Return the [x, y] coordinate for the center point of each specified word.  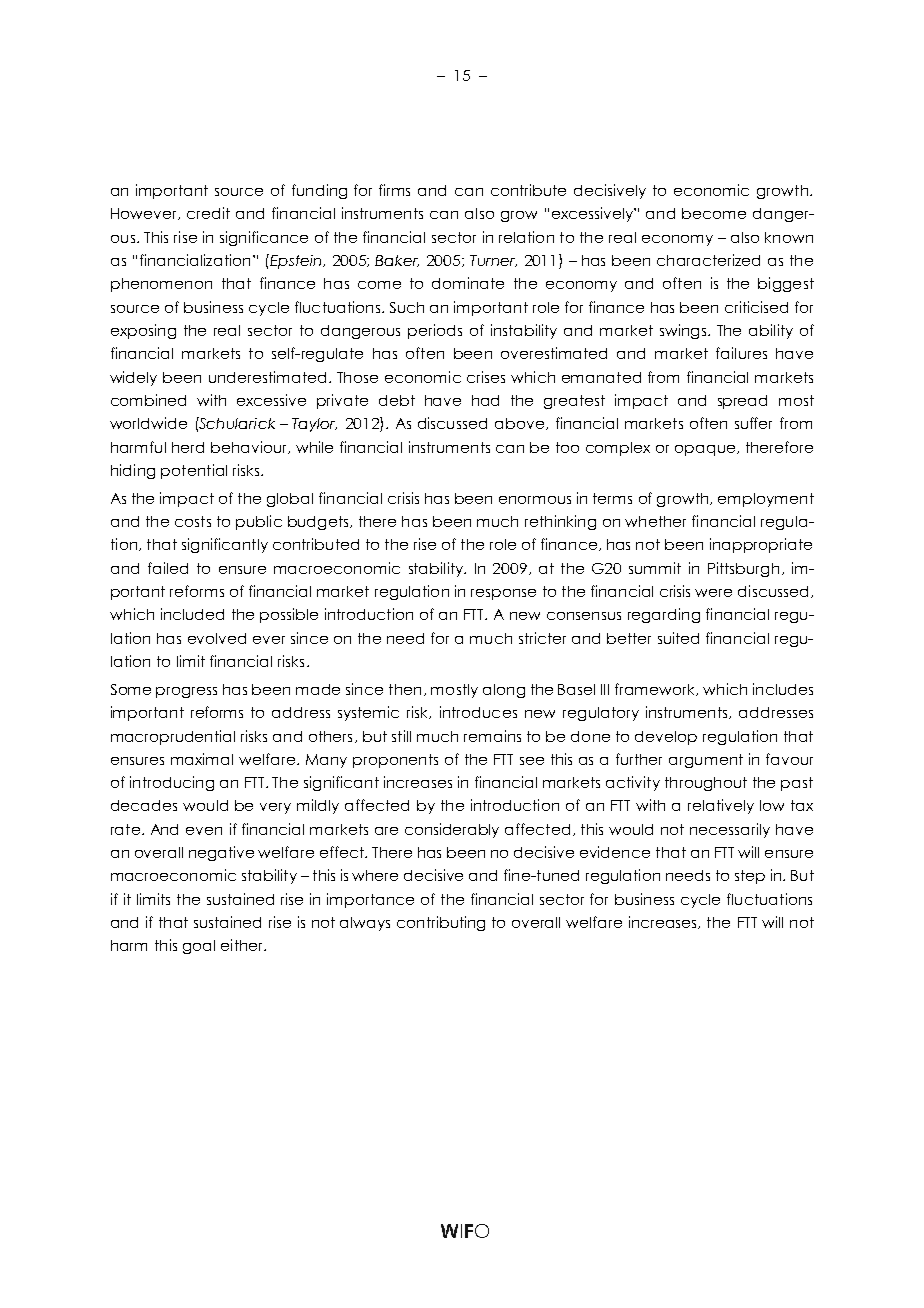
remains [492, 736]
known [789, 237]
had [485, 400]
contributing [441, 923]
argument [706, 761]
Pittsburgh [743, 569]
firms [394, 190]
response [503, 594]
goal [199, 947]
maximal [202, 759]
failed [168, 568]
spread [742, 402]
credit [208, 213]
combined [148, 400]
